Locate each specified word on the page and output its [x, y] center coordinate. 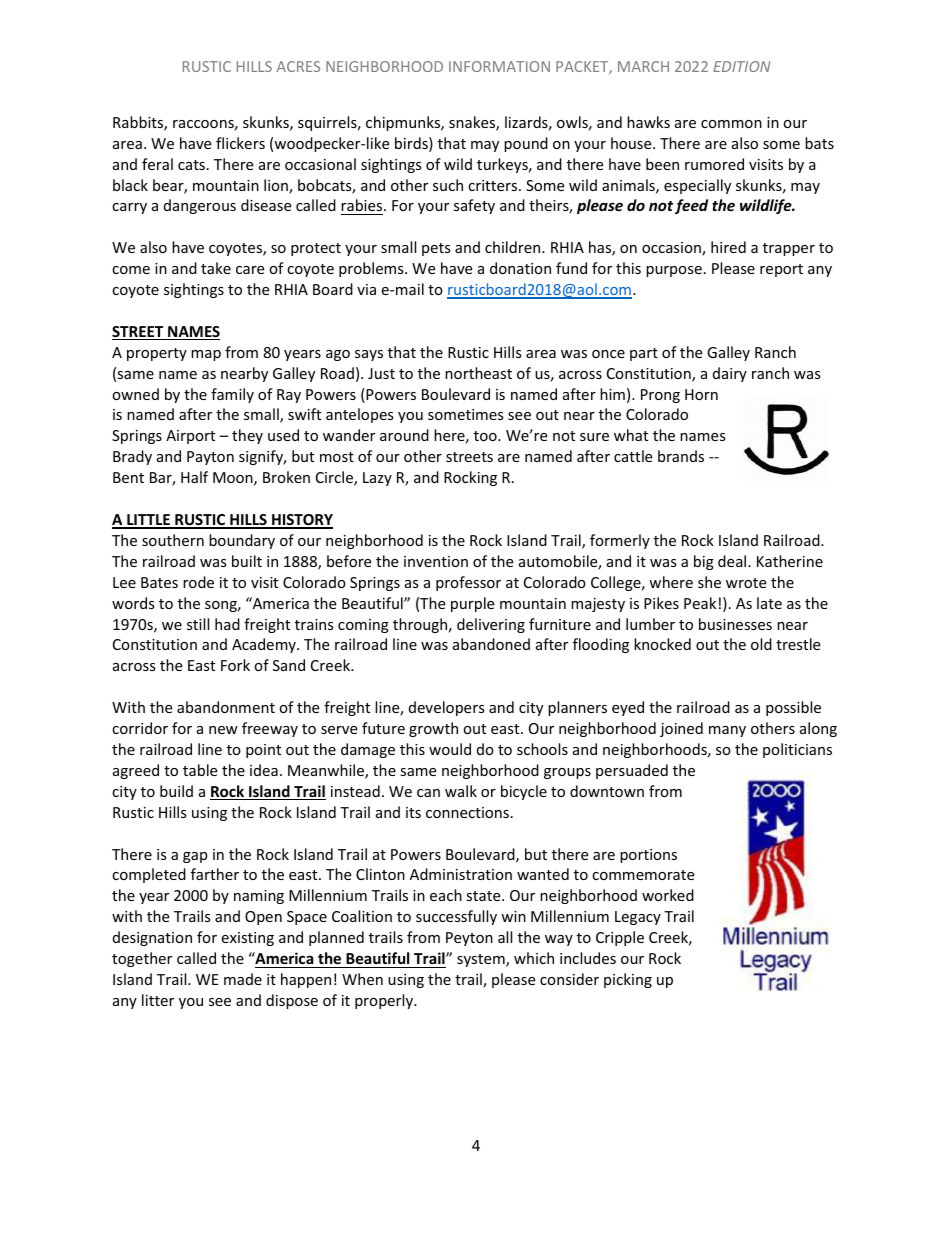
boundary [242, 541]
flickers [240, 143]
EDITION [741, 66]
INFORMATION [499, 66]
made [243, 979]
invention [436, 561]
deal [733, 561]
